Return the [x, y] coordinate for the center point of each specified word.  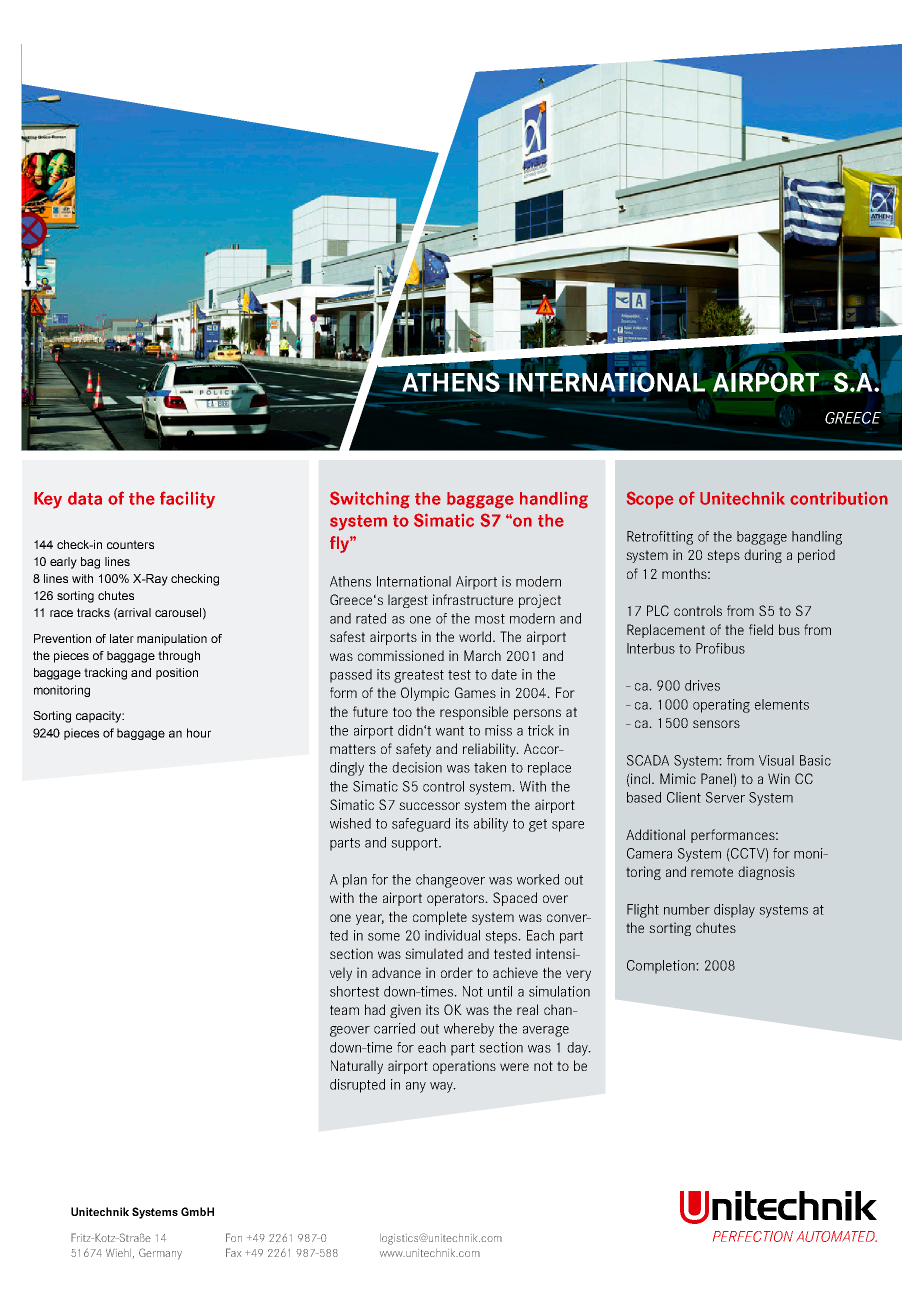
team [344, 1010]
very [578, 975]
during [763, 556]
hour [199, 733]
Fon [234, 1237]
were [514, 1067]
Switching [370, 500]
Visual [776, 760]
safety [413, 750]
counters [130, 544]
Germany [160, 1253]
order [457, 972]
